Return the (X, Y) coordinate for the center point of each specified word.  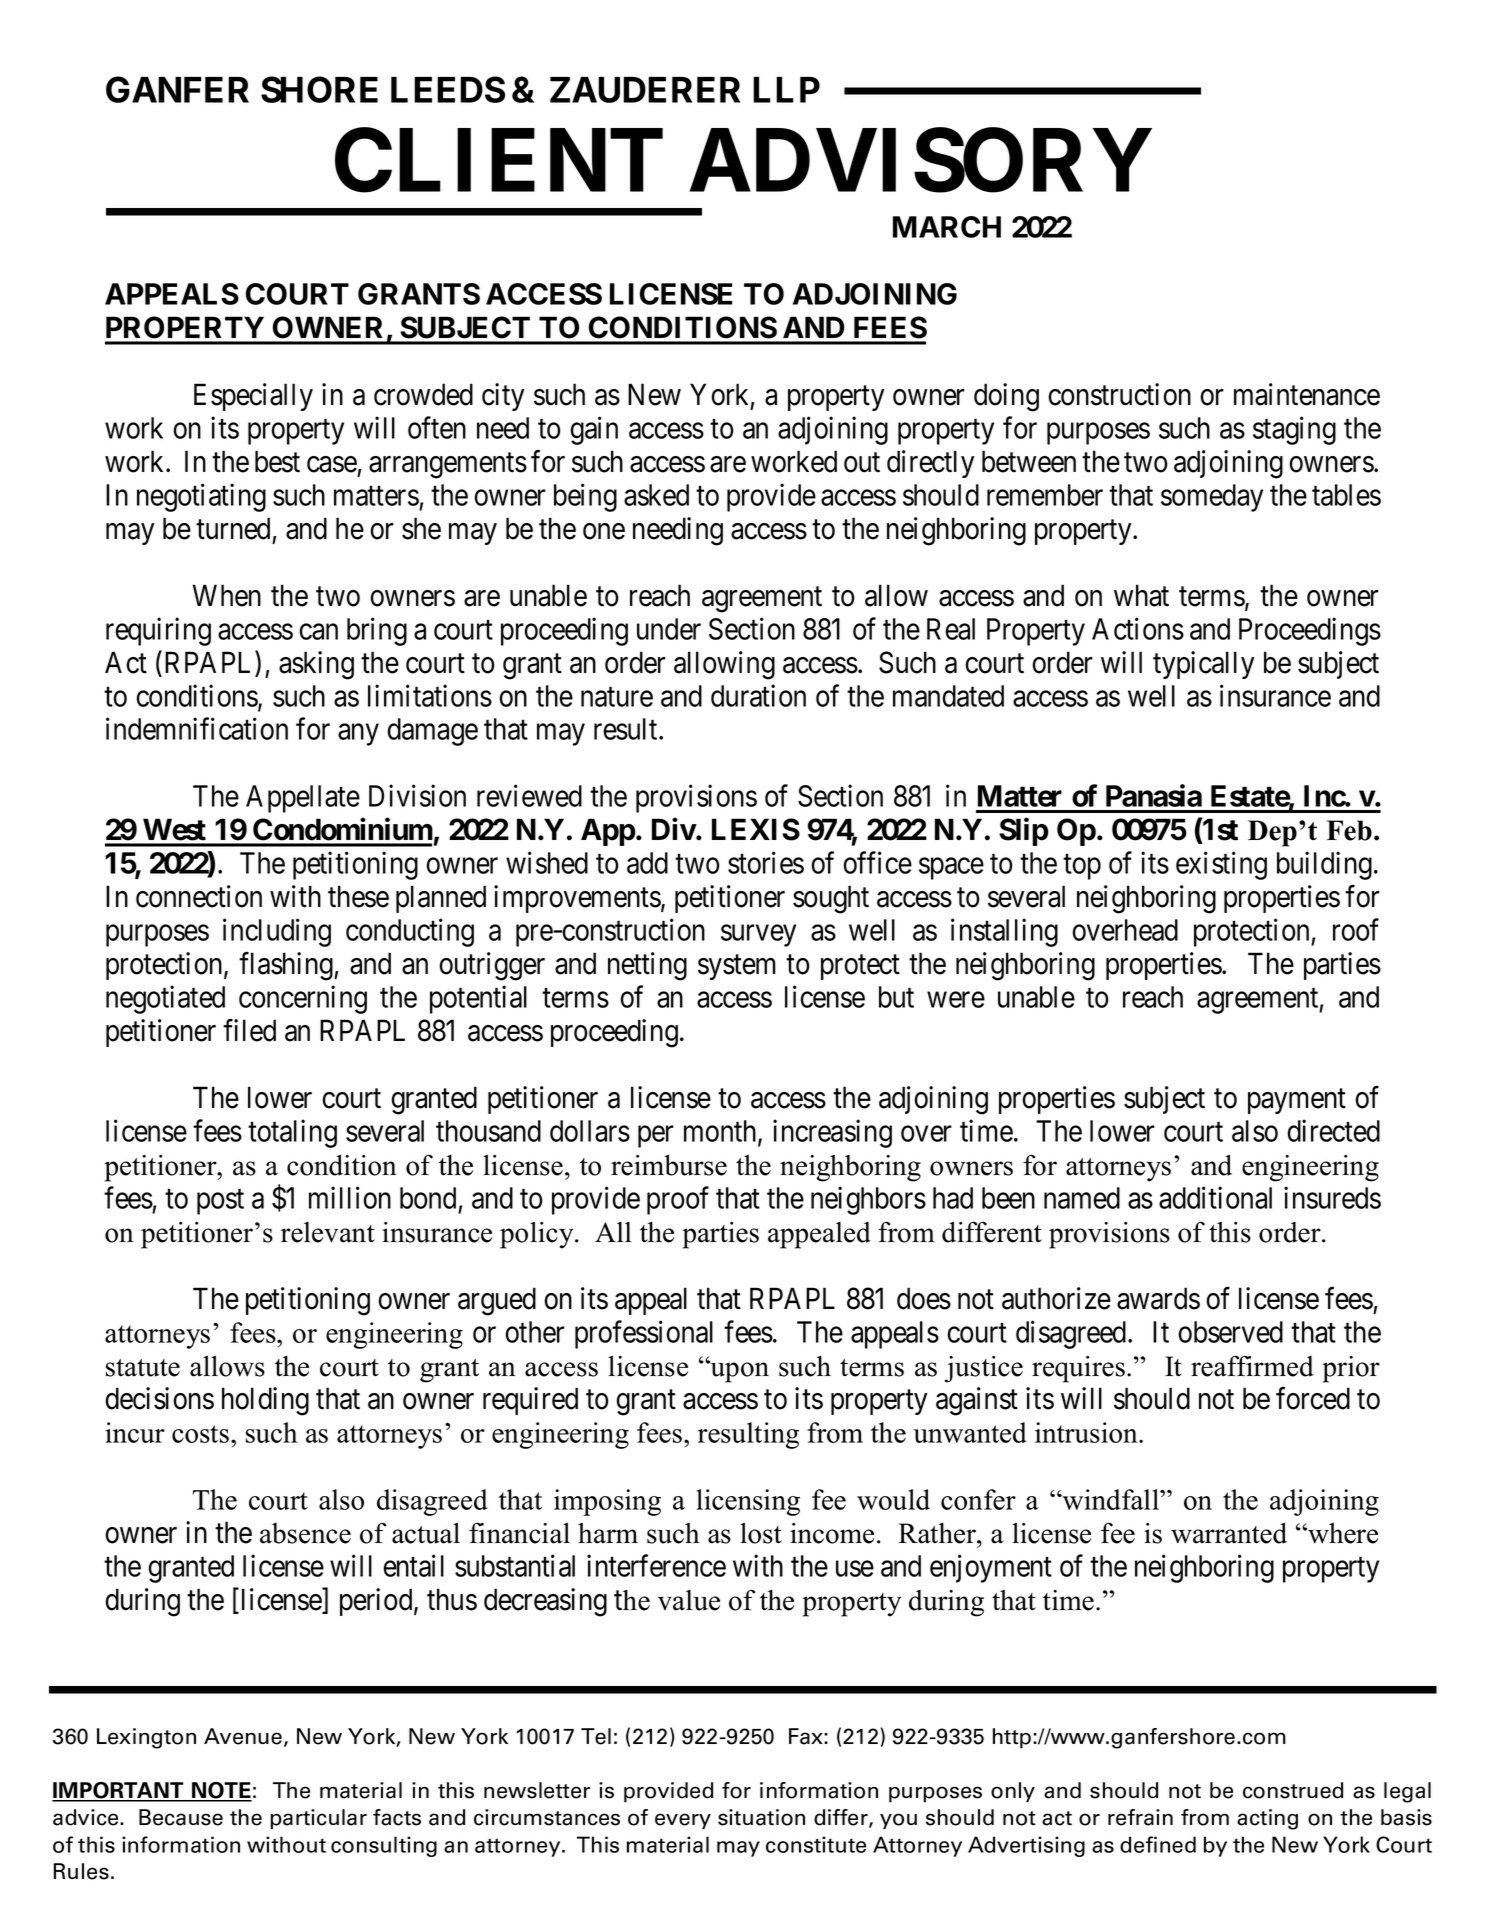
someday (1212, 498)
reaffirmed (1252, 1366)
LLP (786, 90)
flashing (287, 966)
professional (644, 1334)
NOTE (221, 1791)
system (737, 967)
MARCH (947, 227)
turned (233, 528)
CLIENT (499, 161)
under (669, 629)
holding (265, 1401)
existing (1221, 866)
